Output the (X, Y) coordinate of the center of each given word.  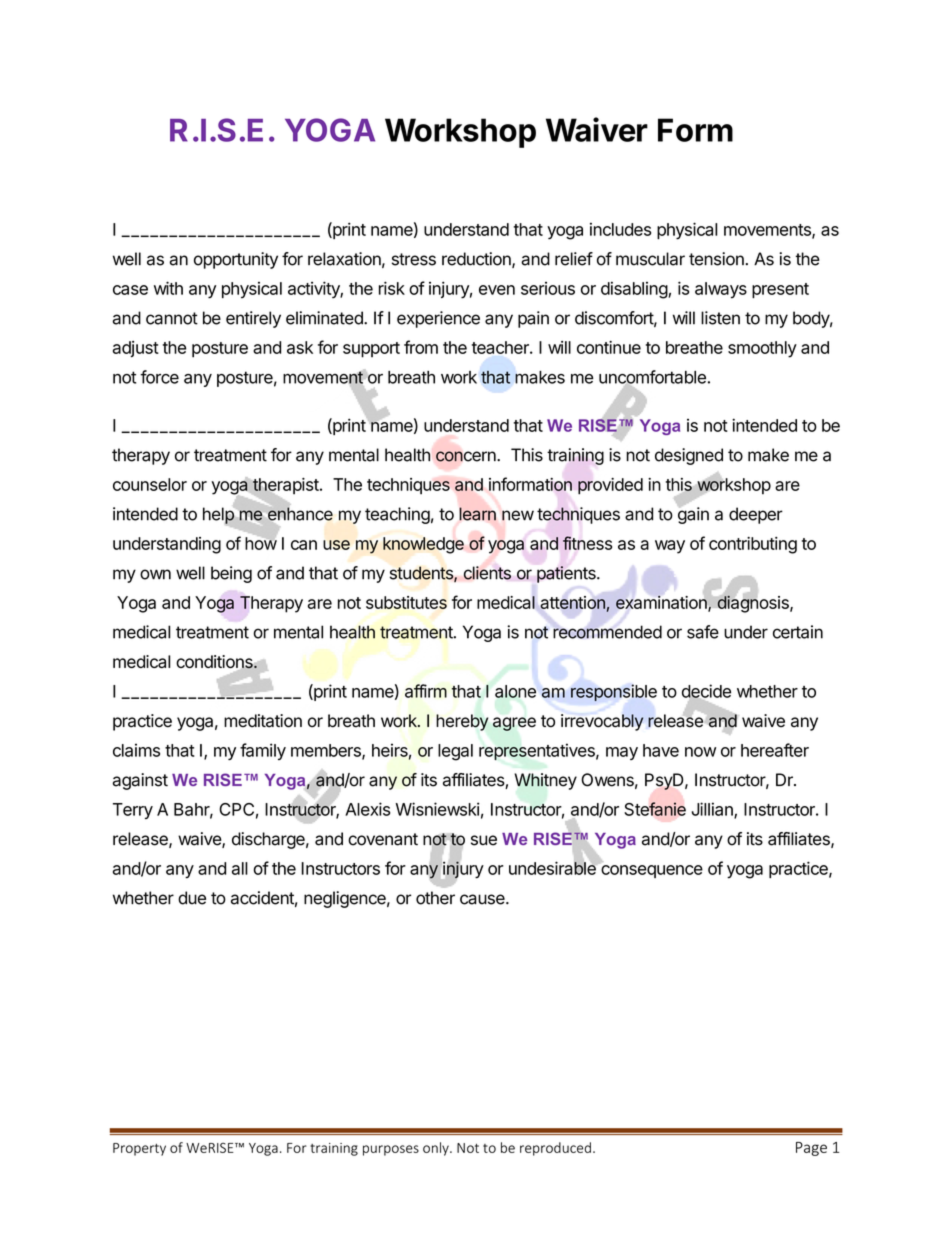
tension (717, 259)
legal (455, 752)
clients (487, 573)
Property (139, 1149)
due (192, 898)
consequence (652, 871)
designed (689, 456)
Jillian (713, 810)
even (497, 290)
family (263, 751)
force (159, 377)
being (231, 574)
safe (703, 632)
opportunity (236, 260)
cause (483, 899)
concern (467, 456)
